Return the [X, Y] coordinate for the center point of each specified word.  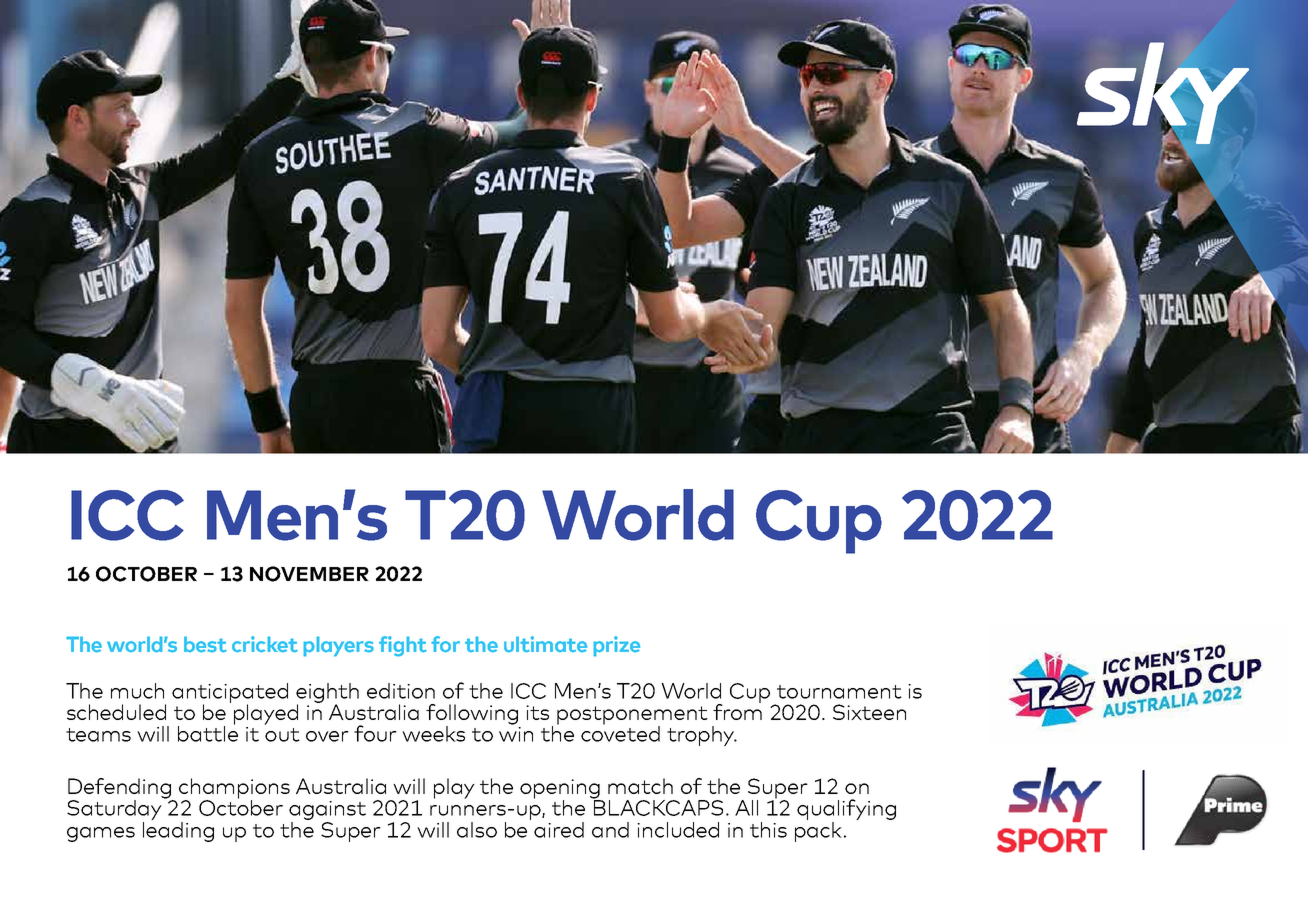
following [472, 715]
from [737, 710]
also [477, 830]
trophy [702, 736]
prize [616, 646]
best [205, 645]
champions [234, 789]
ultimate [545, 644]
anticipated [230, 694]
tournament [839, 692]
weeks [433, 734]
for [445, 644]
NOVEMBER [309, 574]
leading [178, 830]
